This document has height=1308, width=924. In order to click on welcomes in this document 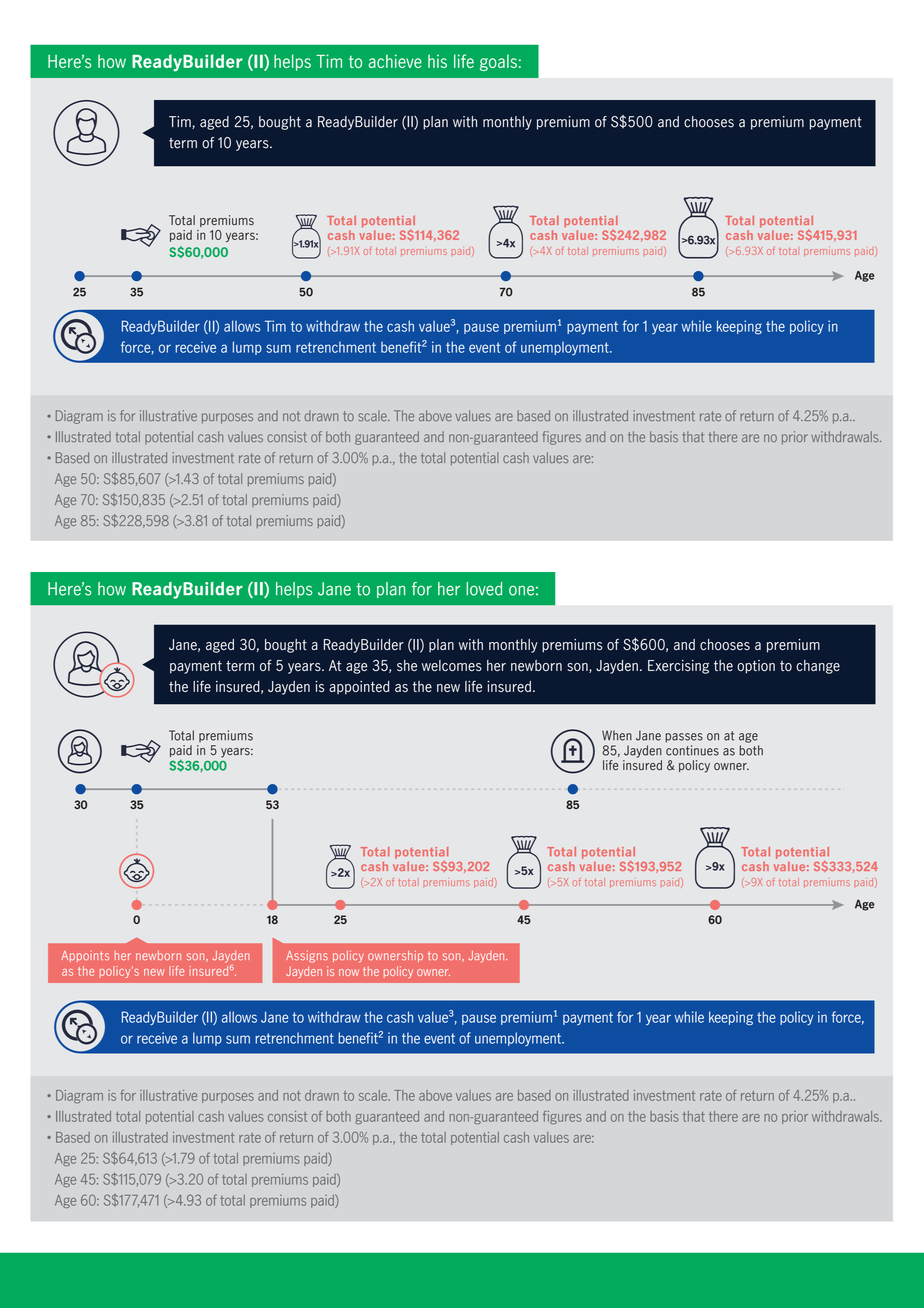, I will do `click(452, 666)`.
